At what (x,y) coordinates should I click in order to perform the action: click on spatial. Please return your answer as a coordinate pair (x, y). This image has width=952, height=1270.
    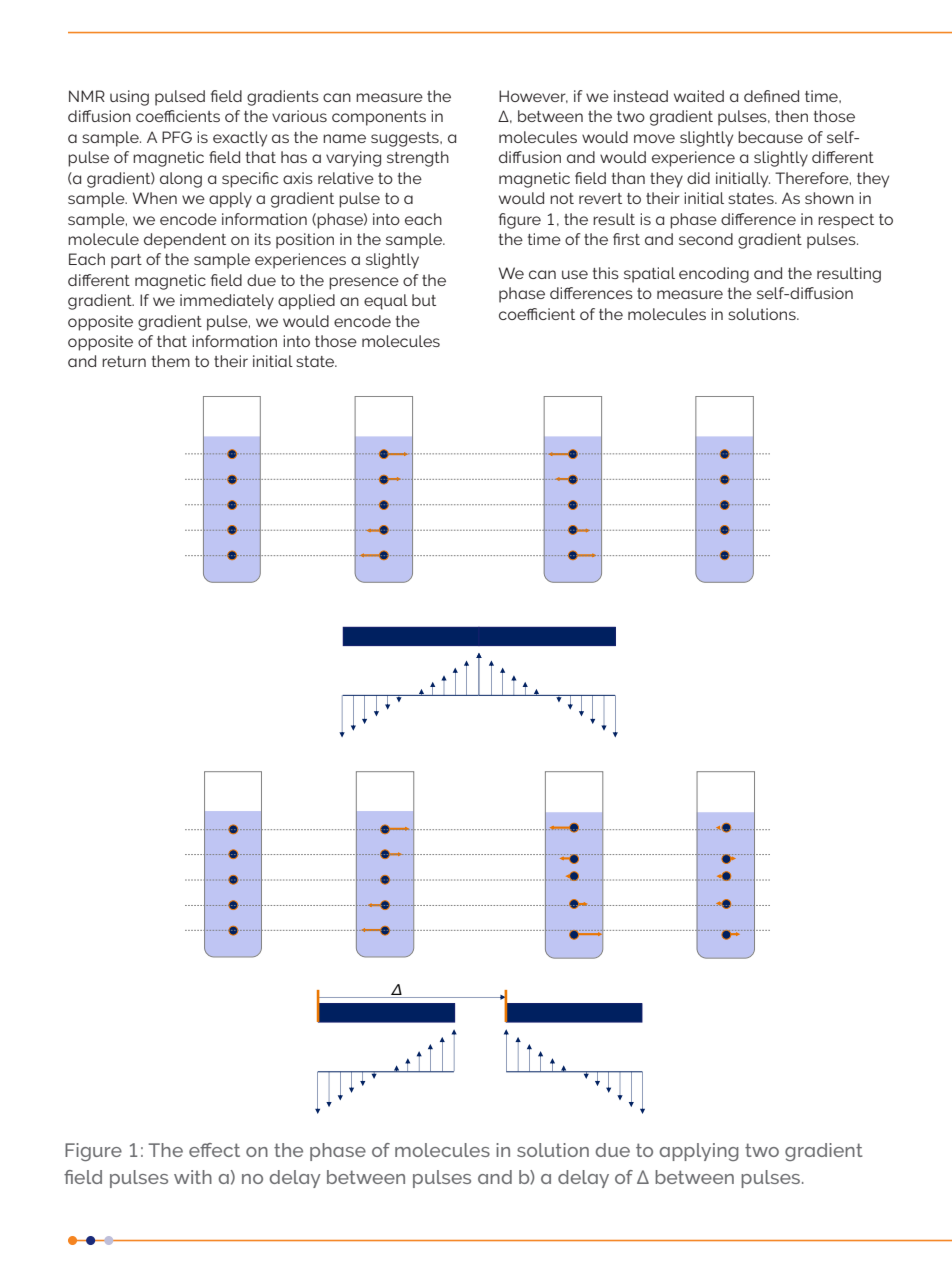
    Looking at the image, I should click on (649, 275).
